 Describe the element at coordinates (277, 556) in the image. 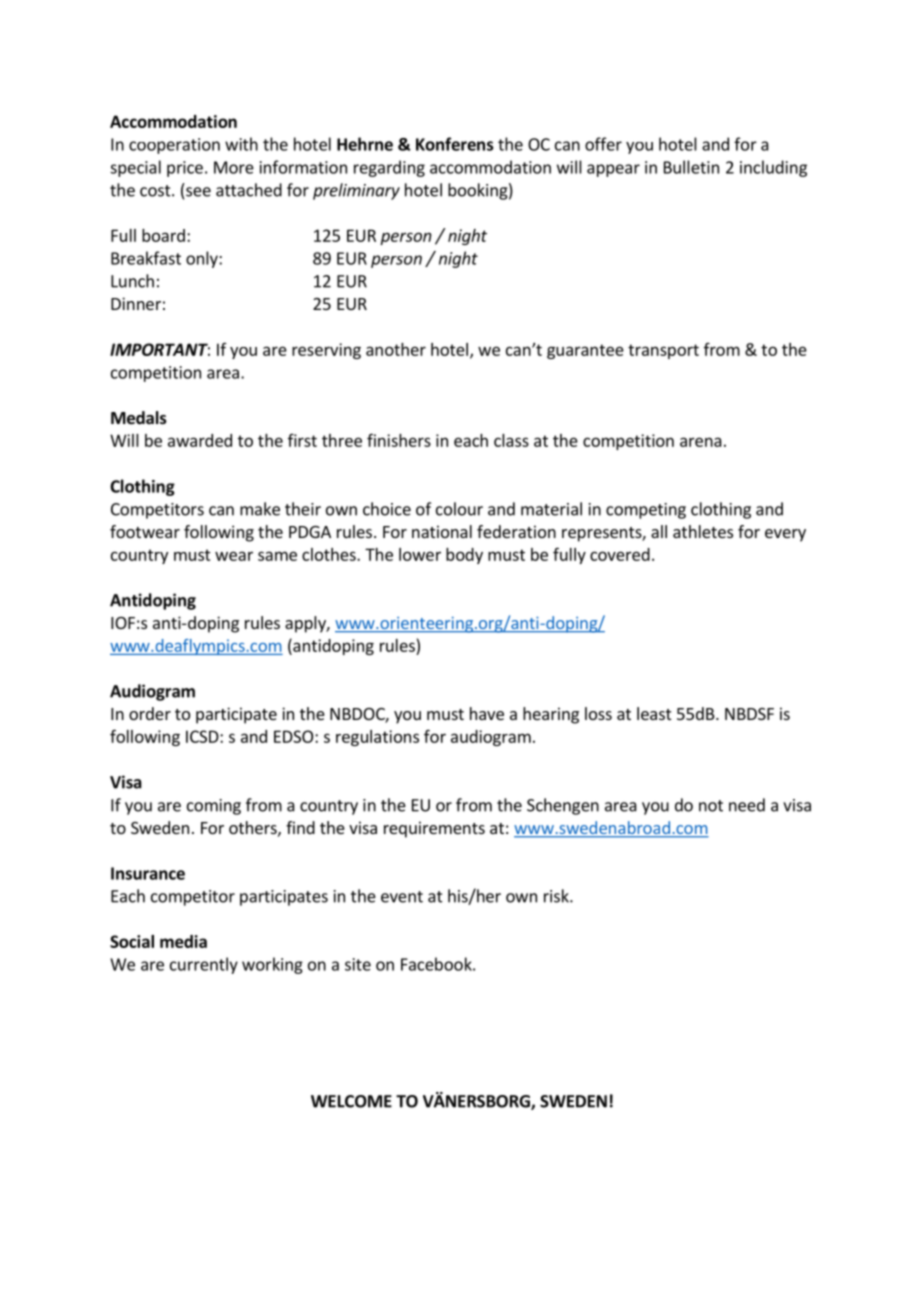

I see `same` at that location.
